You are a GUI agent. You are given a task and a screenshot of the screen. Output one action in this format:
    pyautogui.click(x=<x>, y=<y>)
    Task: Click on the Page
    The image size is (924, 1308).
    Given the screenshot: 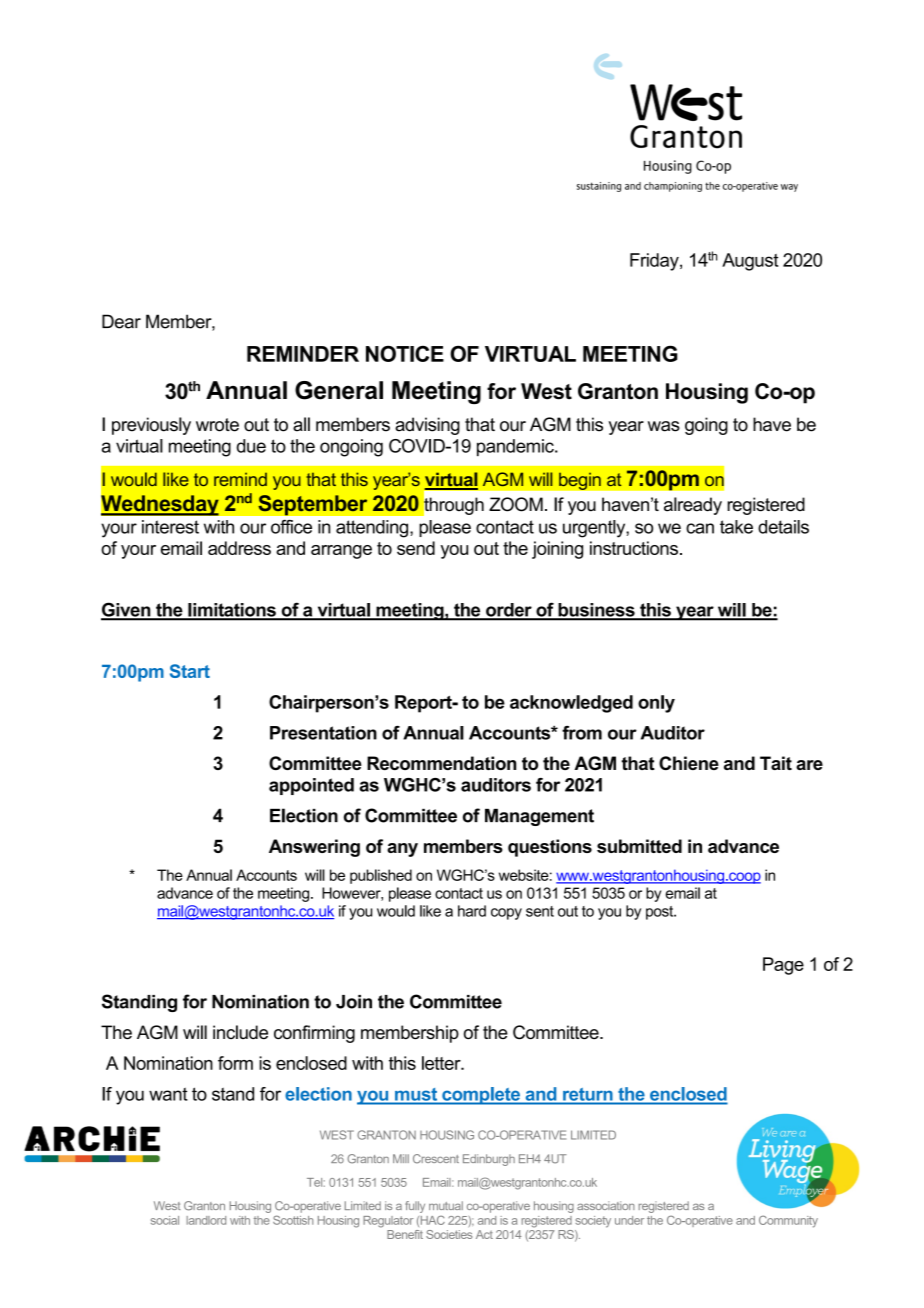 What is the action you would take?
    pyautogui.click(x=783, y=966)
